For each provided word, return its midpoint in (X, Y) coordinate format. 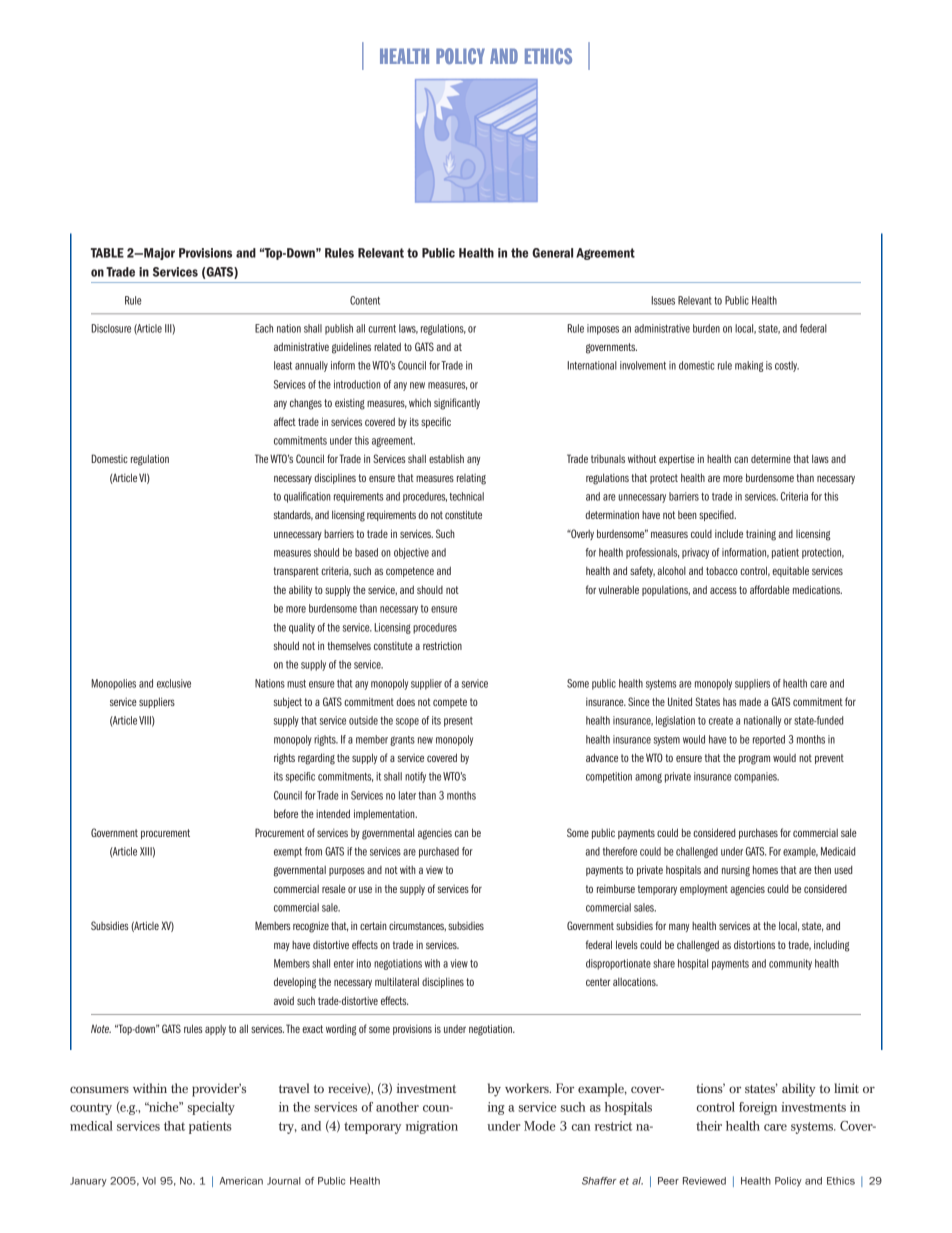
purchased (439, 852)
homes (765, 869)
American (241, 1181)
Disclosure (111, 328)
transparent (296, 572)
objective (411, 553)
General (552, 253)
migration (432, 1127)
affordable (770, 589)
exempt (288, 853)
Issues (663, 300)
